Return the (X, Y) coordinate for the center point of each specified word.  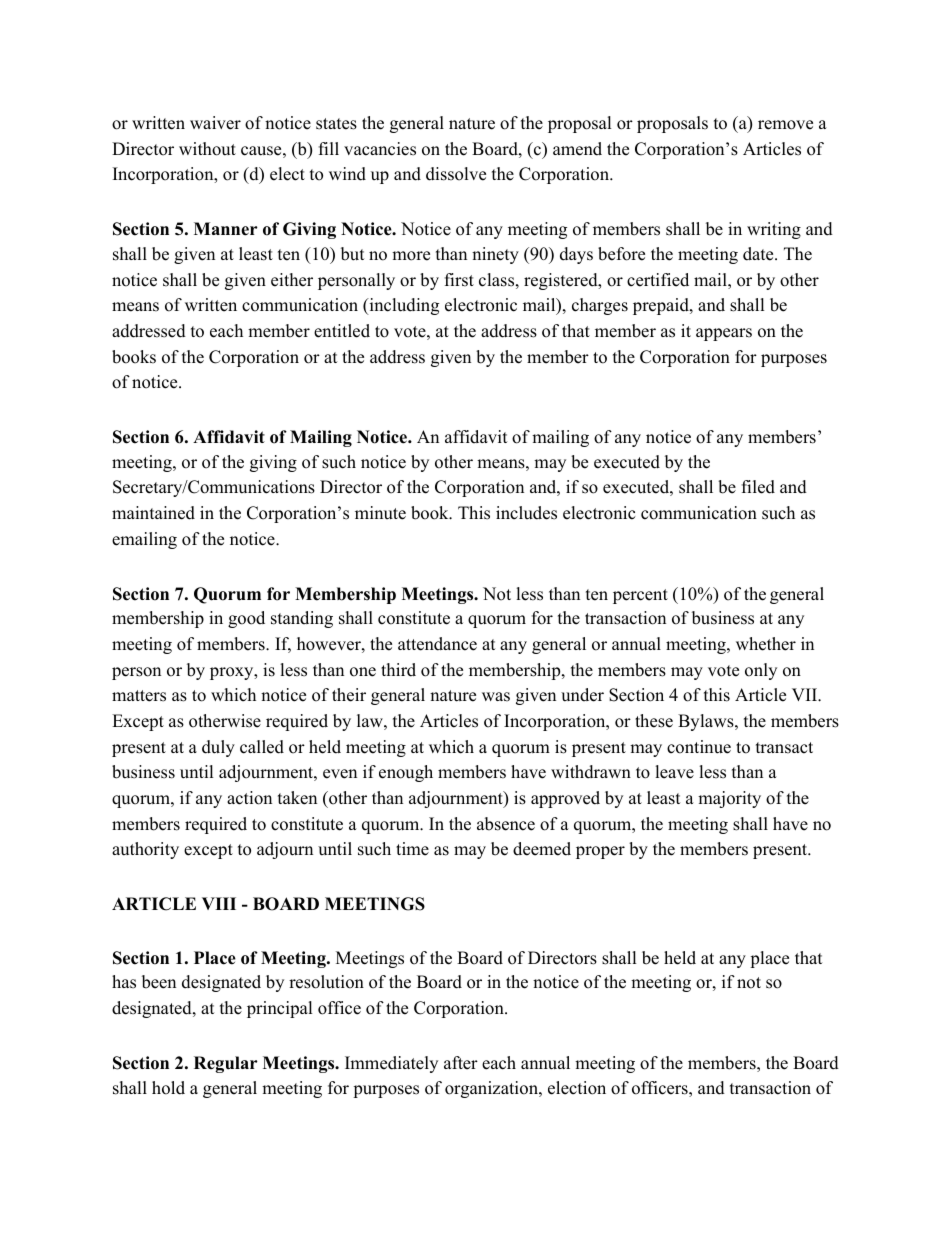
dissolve (456, 174)
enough (406, 773)
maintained (153, 513)
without (207, 149)
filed (758, 487)
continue (699, 747)
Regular (226, 1064)
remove (785, 125)
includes (526, 513)
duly (218, 748)
